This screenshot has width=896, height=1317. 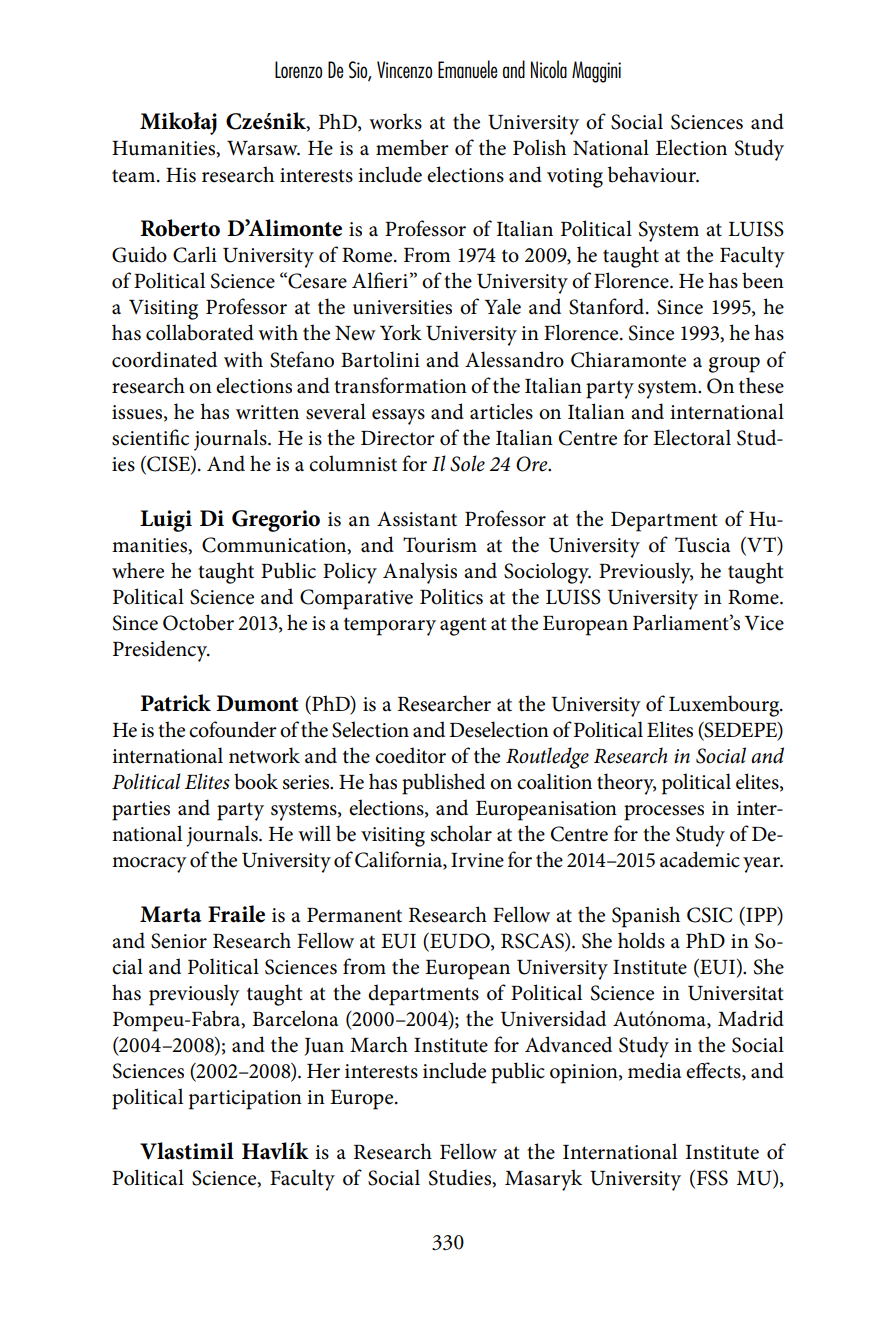 What do you see at coordinates (764, 623) in the screenshot?
I see `Vice` at bounding box center [764, 623].
